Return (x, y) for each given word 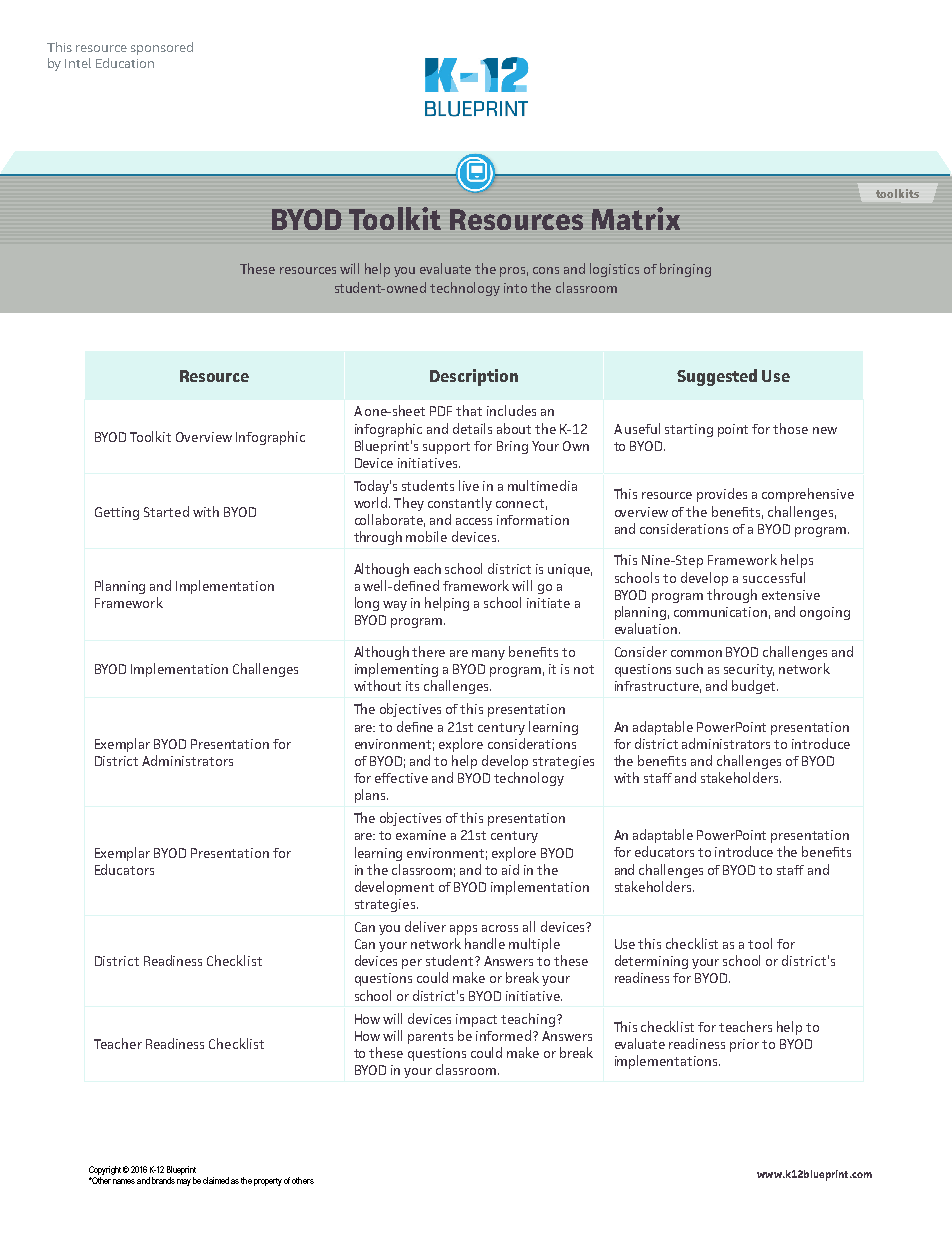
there (428, 651)
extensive (791, 595)
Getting (117, 513)
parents (430, 1038)
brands (163, 1180)
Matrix (636, 218)
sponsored (162, 48)
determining (651, 962)
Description (474, 377)
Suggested (717, 377)
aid (510, 869)
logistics (614, 270)
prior (744, 1045)
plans (371, 796)
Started (166, 511)
